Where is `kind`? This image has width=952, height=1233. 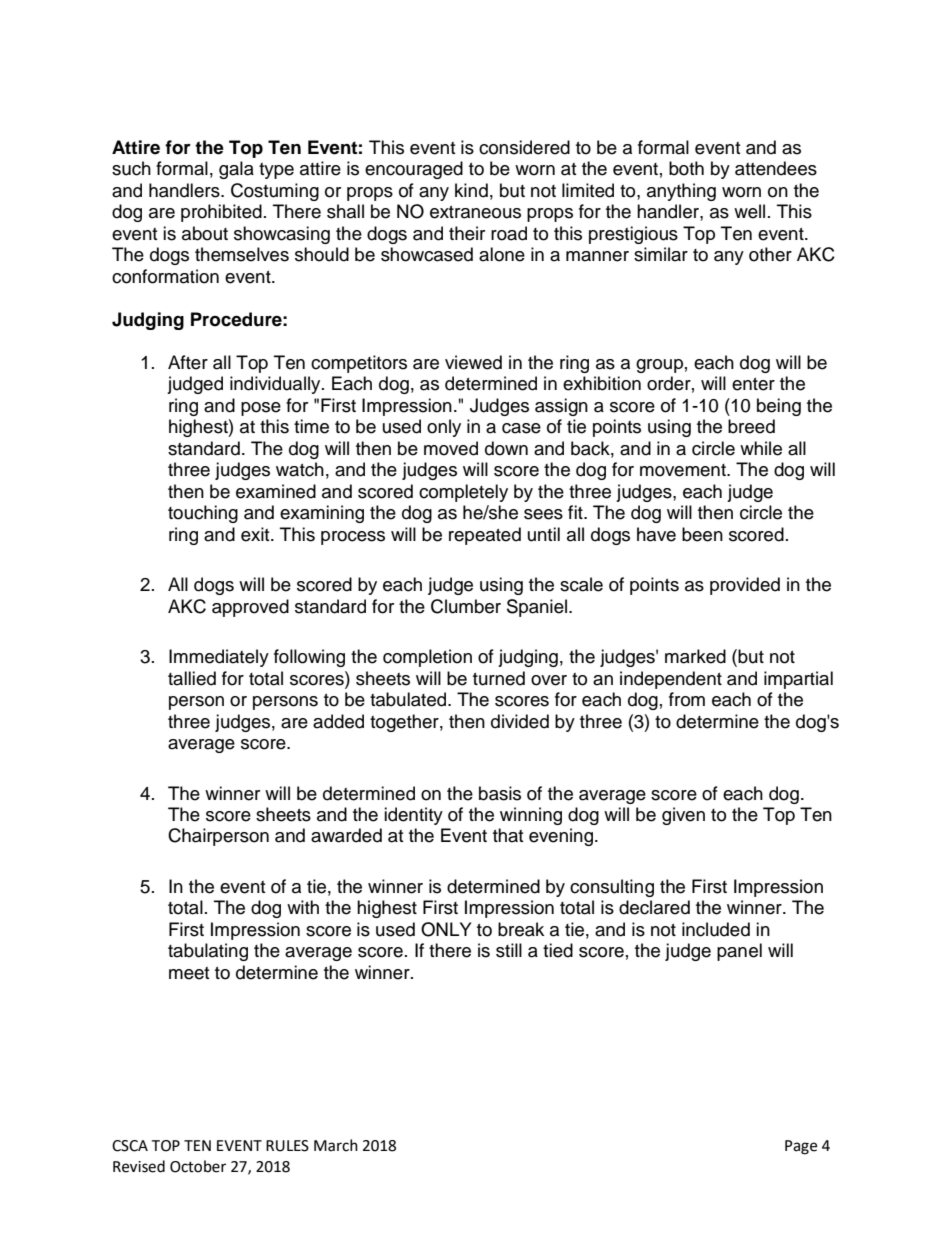 kind is located at coordinates (471, 190).
